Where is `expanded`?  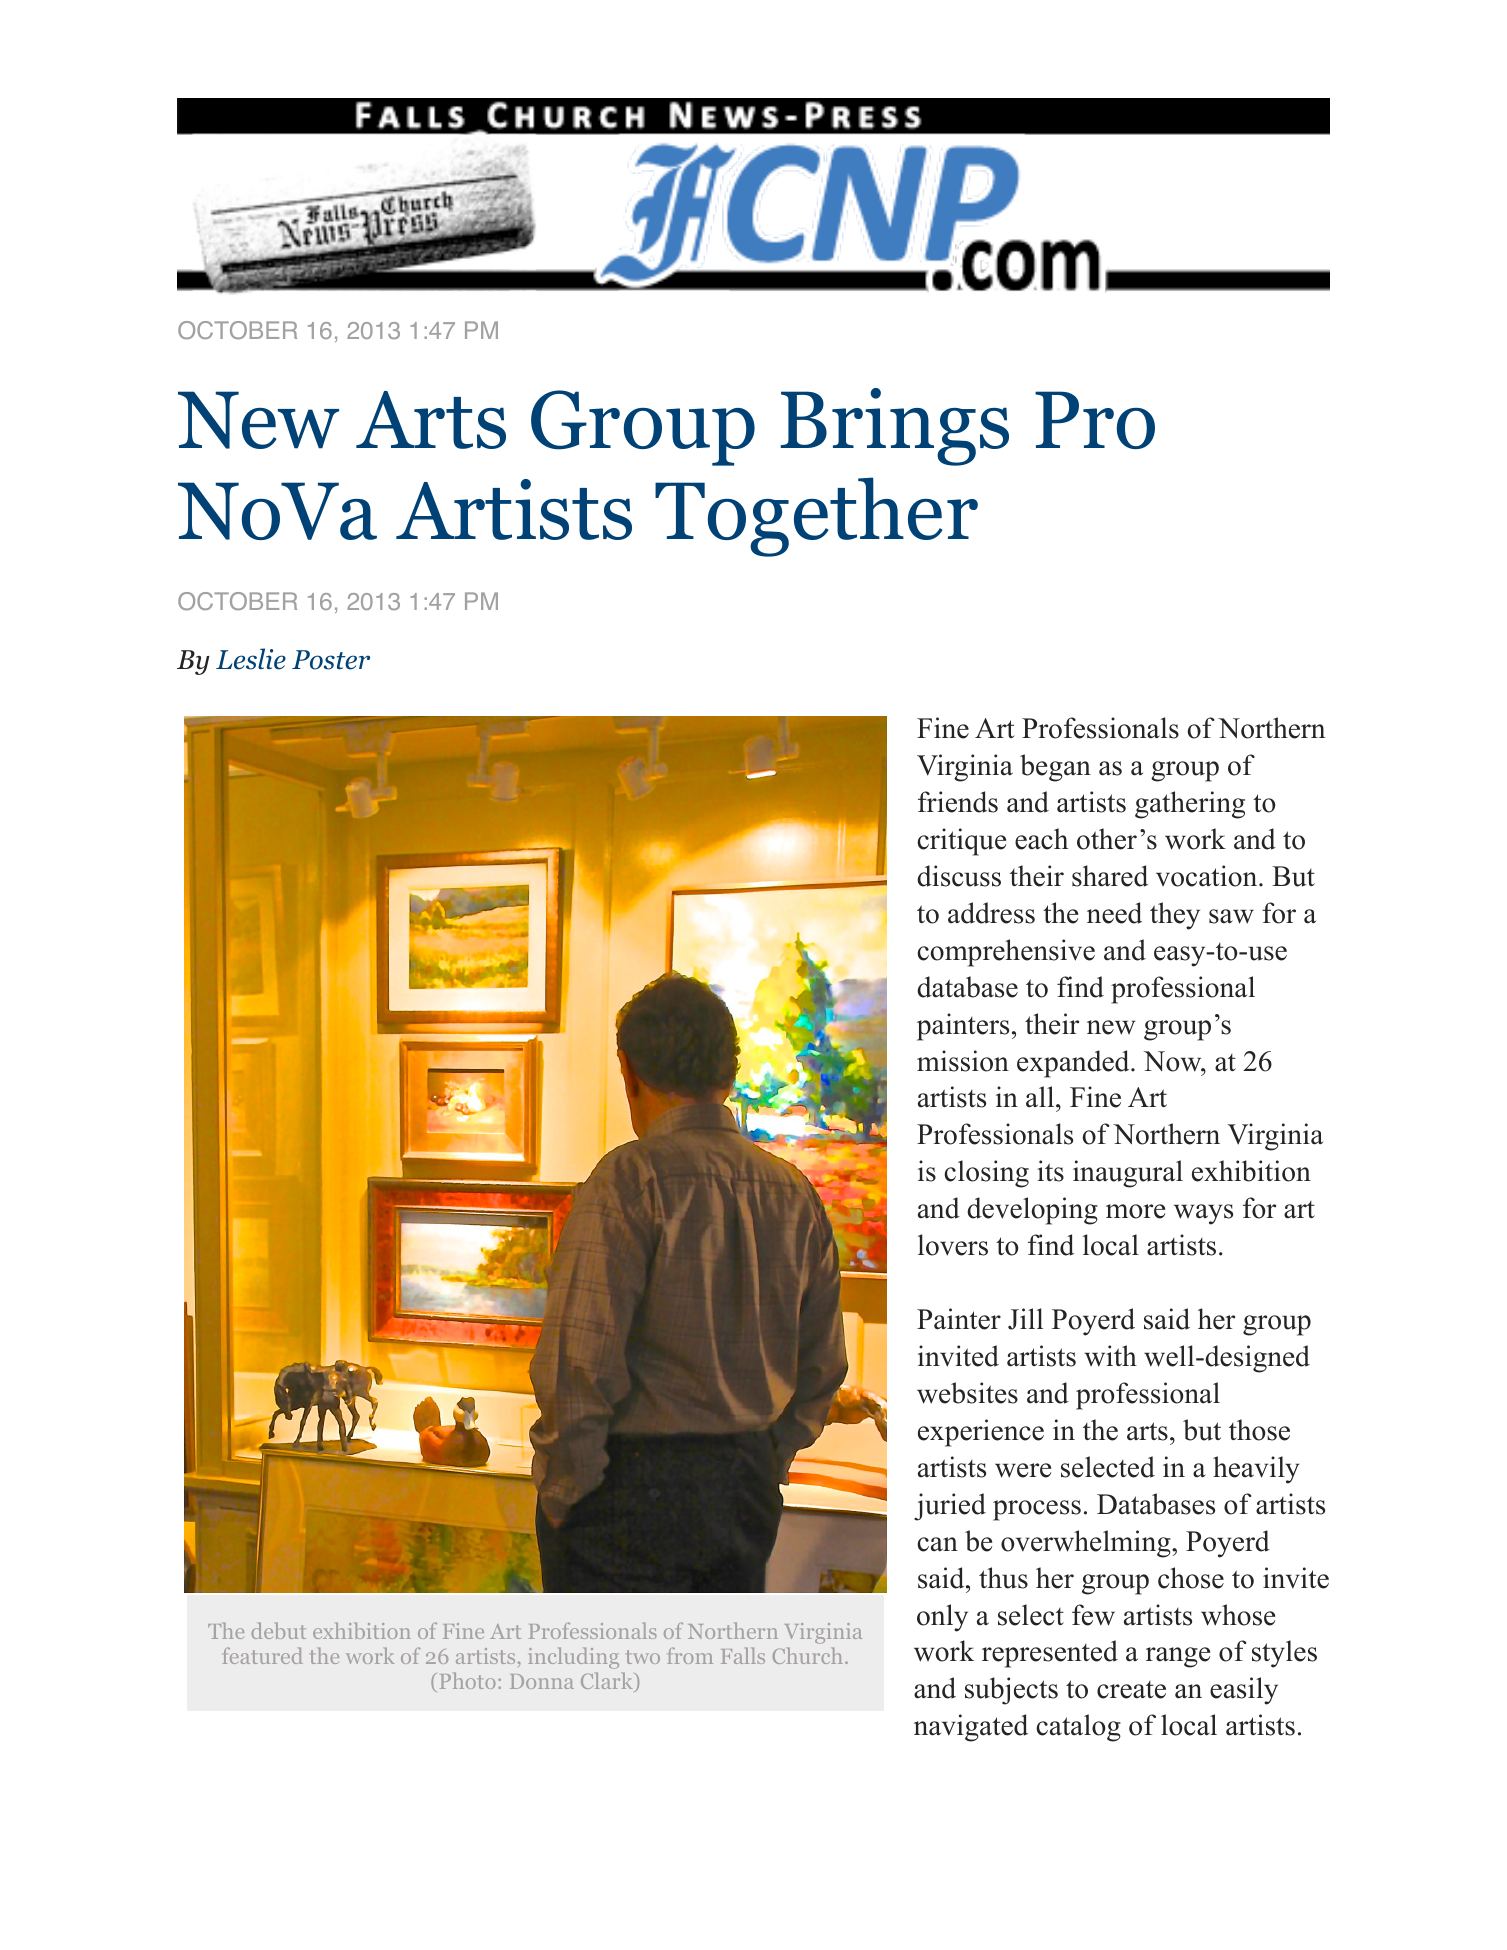
expanded is located at coordinates (1074, 1064).
